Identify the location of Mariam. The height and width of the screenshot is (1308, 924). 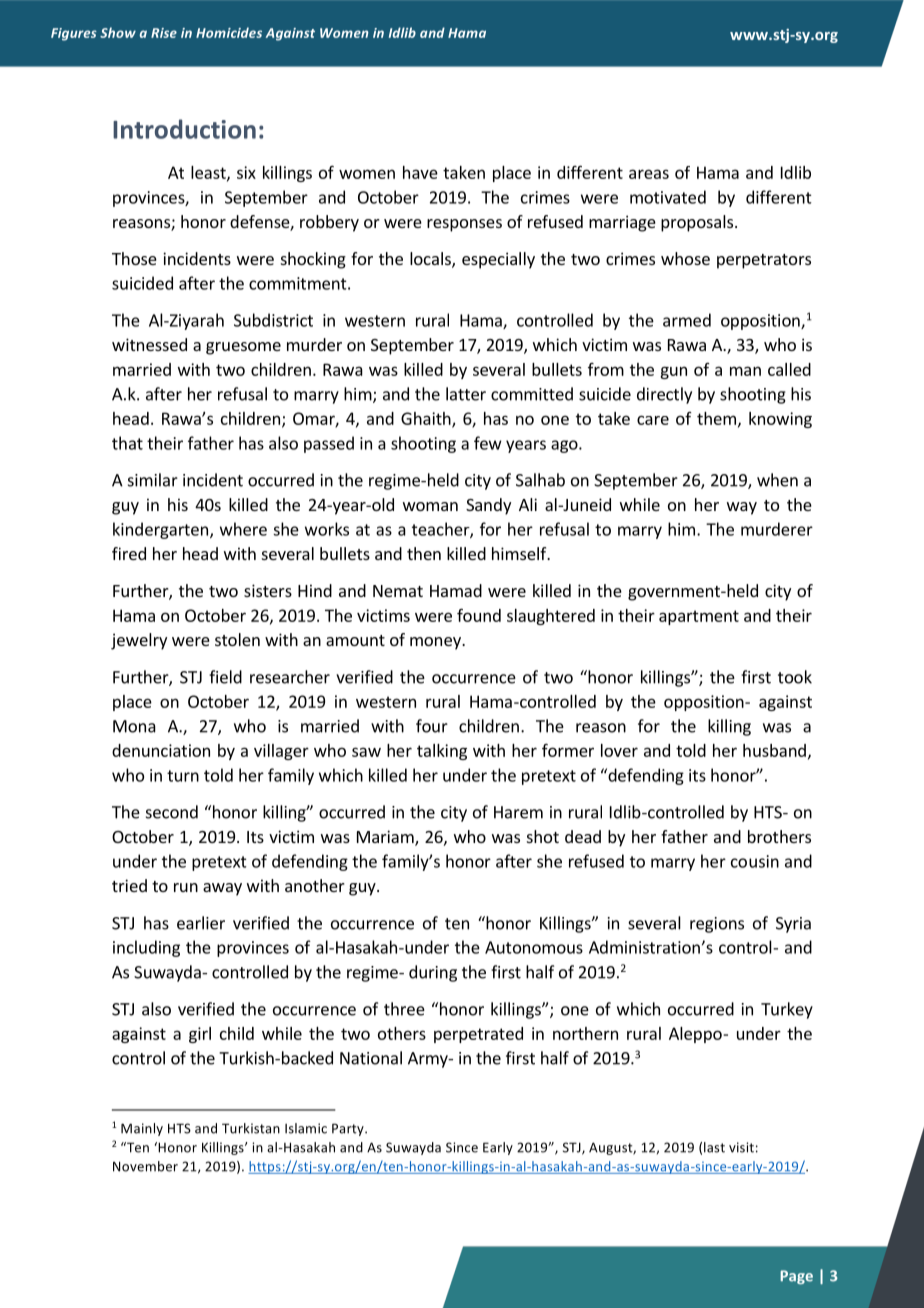
(386, 838).
